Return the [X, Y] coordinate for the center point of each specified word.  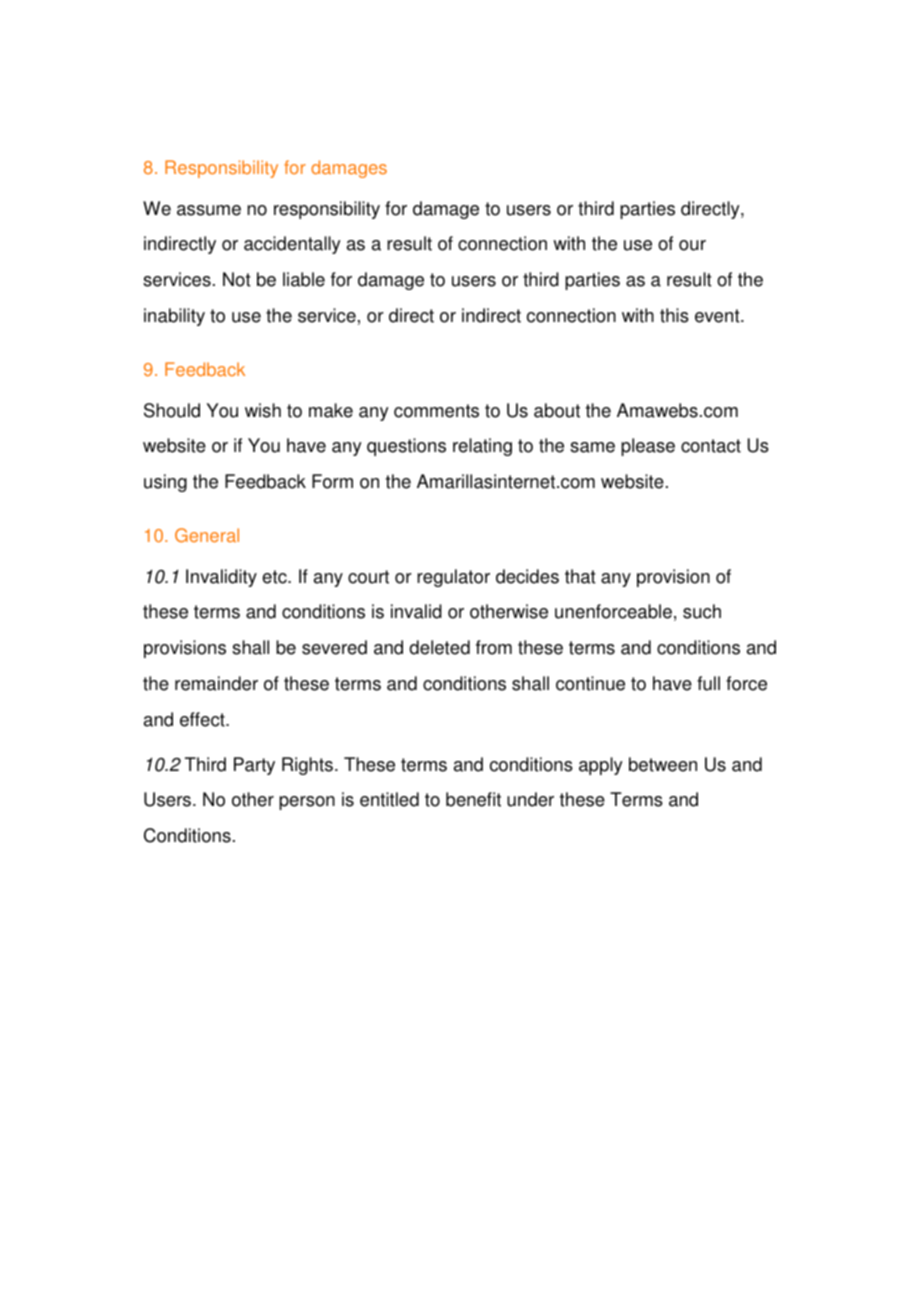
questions [406, 447]
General [207, 535]
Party [254, 766]
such [702, 611]
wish [263, 410]
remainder [216, 683]
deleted [439, 647]
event [718, 316]
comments [436, 411]
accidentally [292, 245]
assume [209, 210]
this [674, 315]
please [648, 447]
